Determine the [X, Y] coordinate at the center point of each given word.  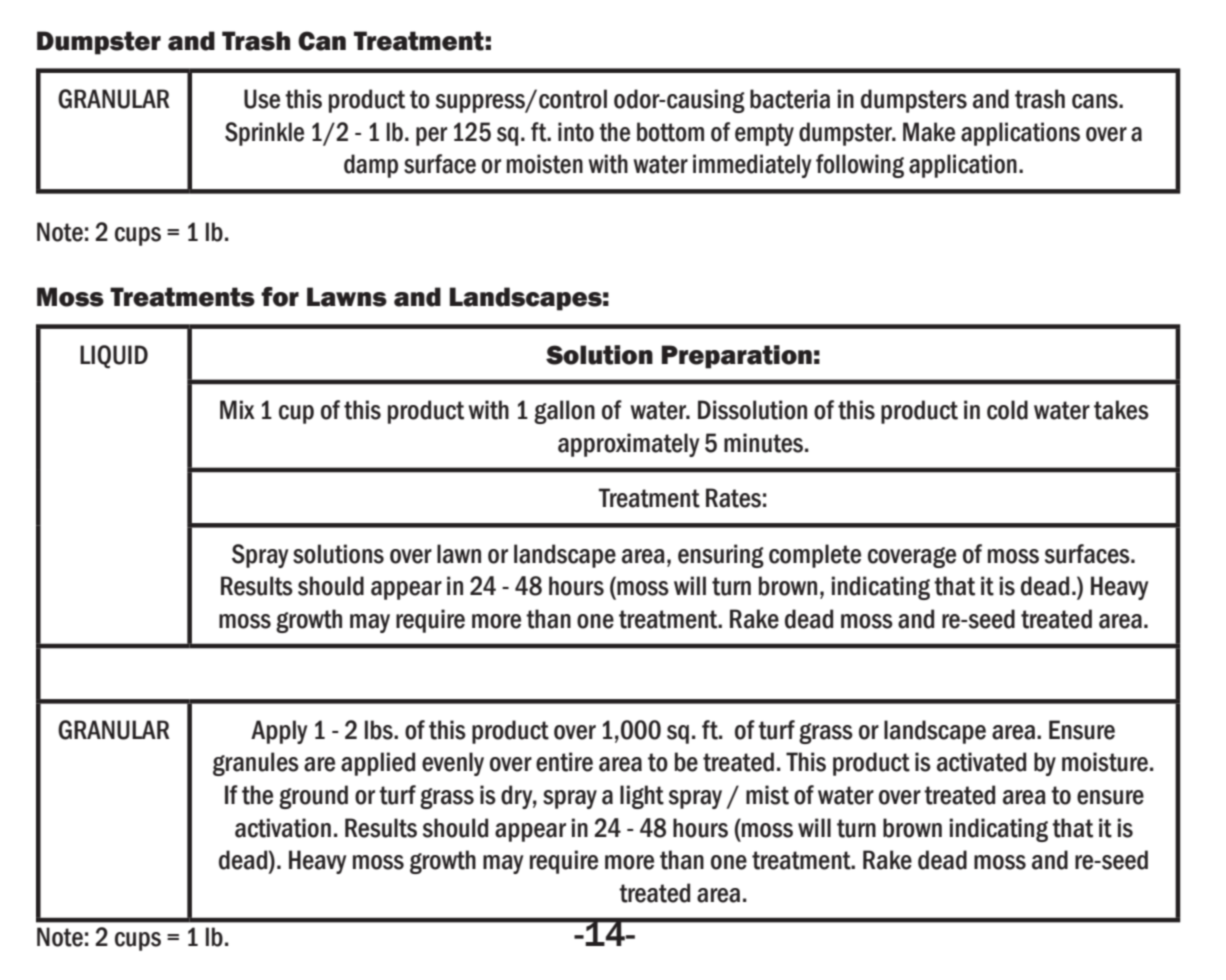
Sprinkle [264, 134]
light [642, 797]
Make [929, 132]
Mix [237, 409]
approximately [628, 445]
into [576, 132]
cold [1007, 410]
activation [283, 828]
